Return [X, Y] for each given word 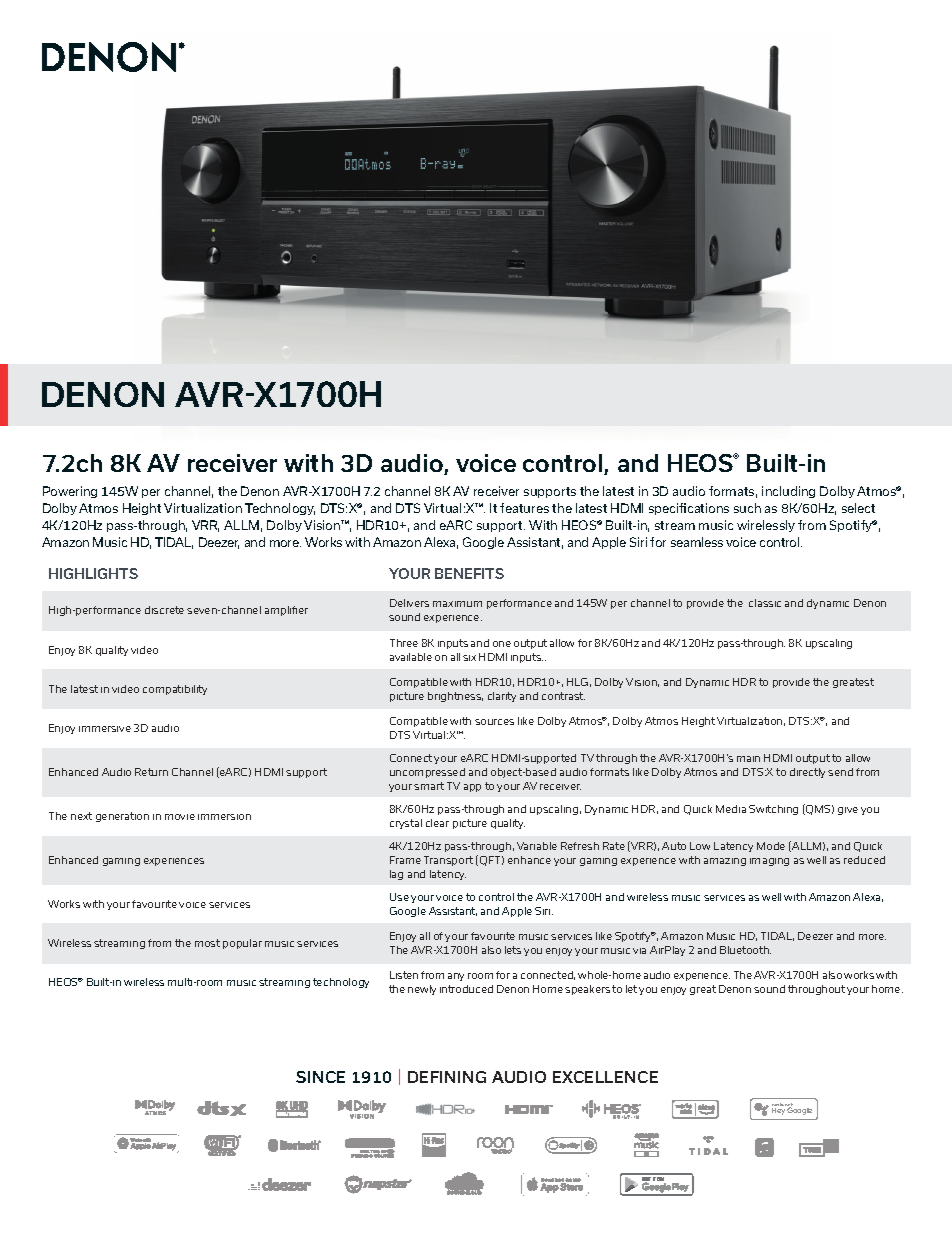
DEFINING [447, 1077]
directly [807, 773]
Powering [70, 492]
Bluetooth [745, 950]
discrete [164, 610]
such [747, 508]
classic [765, 603]
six [469, 658]
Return [151, 772]
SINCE [320, 1077]
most [207, 943]
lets [513, 950]
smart [429, 786]
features [524, 508]
